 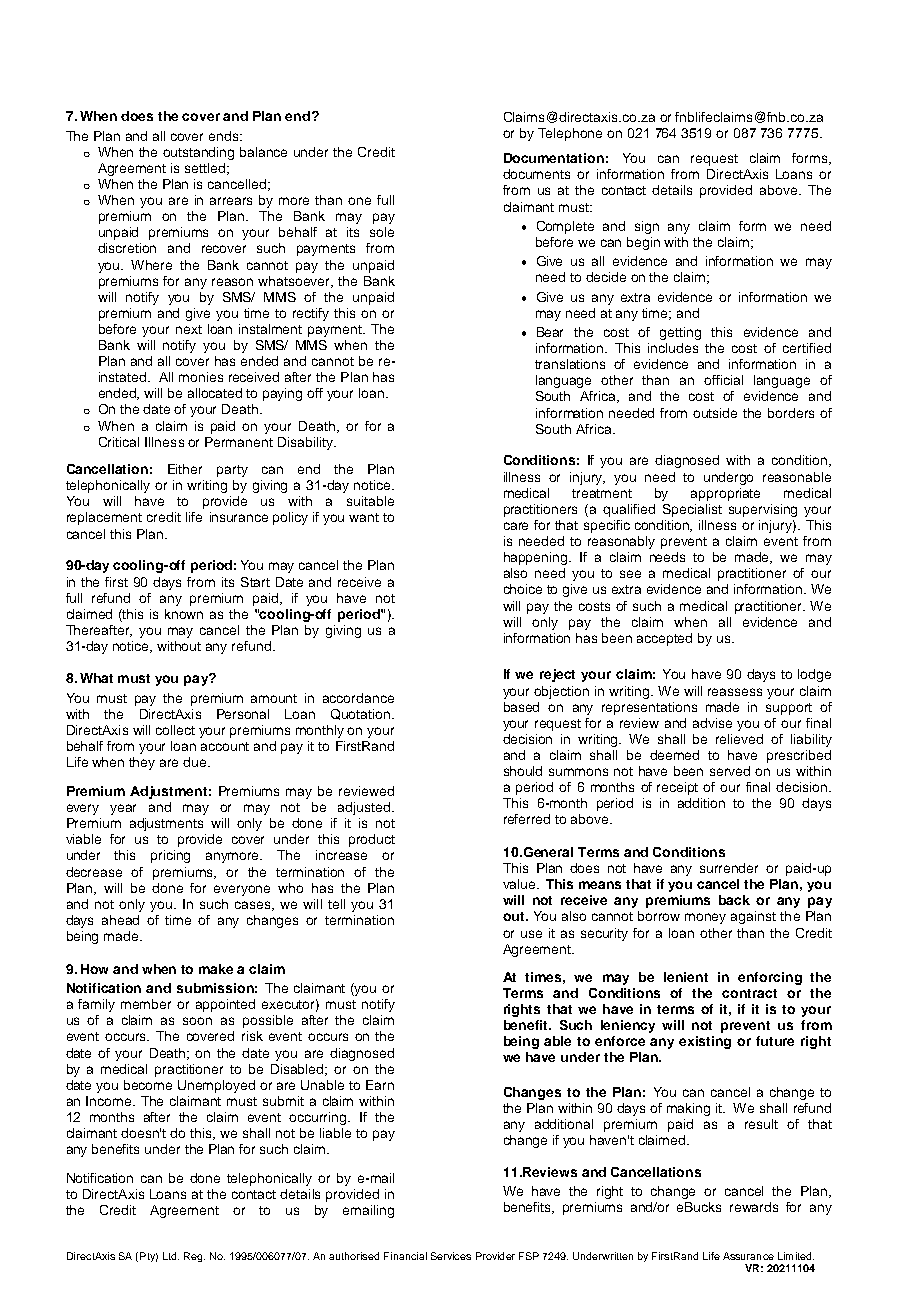 I want to click on documents, so click(x=536, y=174).
